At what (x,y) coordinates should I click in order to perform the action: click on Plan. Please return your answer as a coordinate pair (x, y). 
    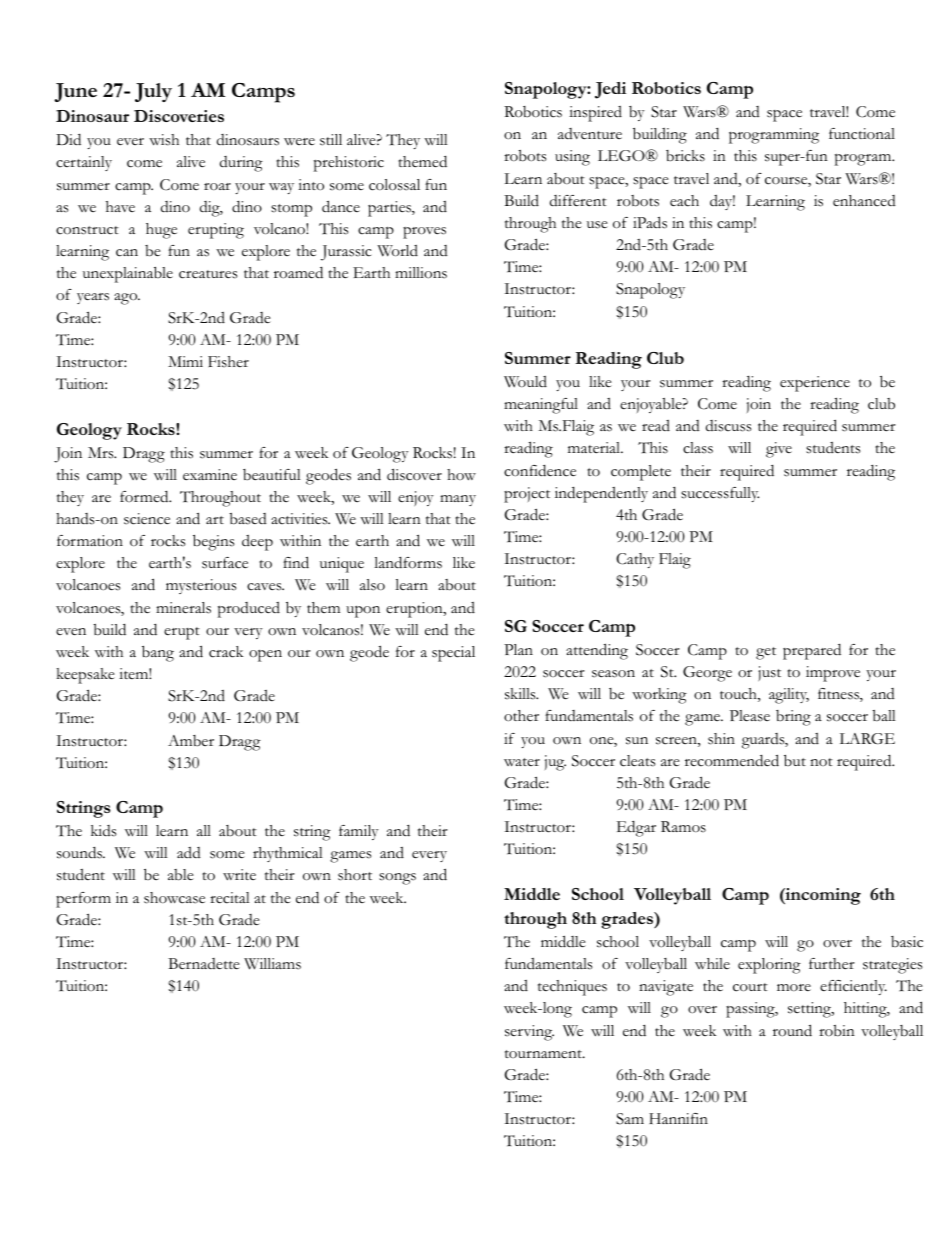
    Looking at the image, I should click on (518, 649).
